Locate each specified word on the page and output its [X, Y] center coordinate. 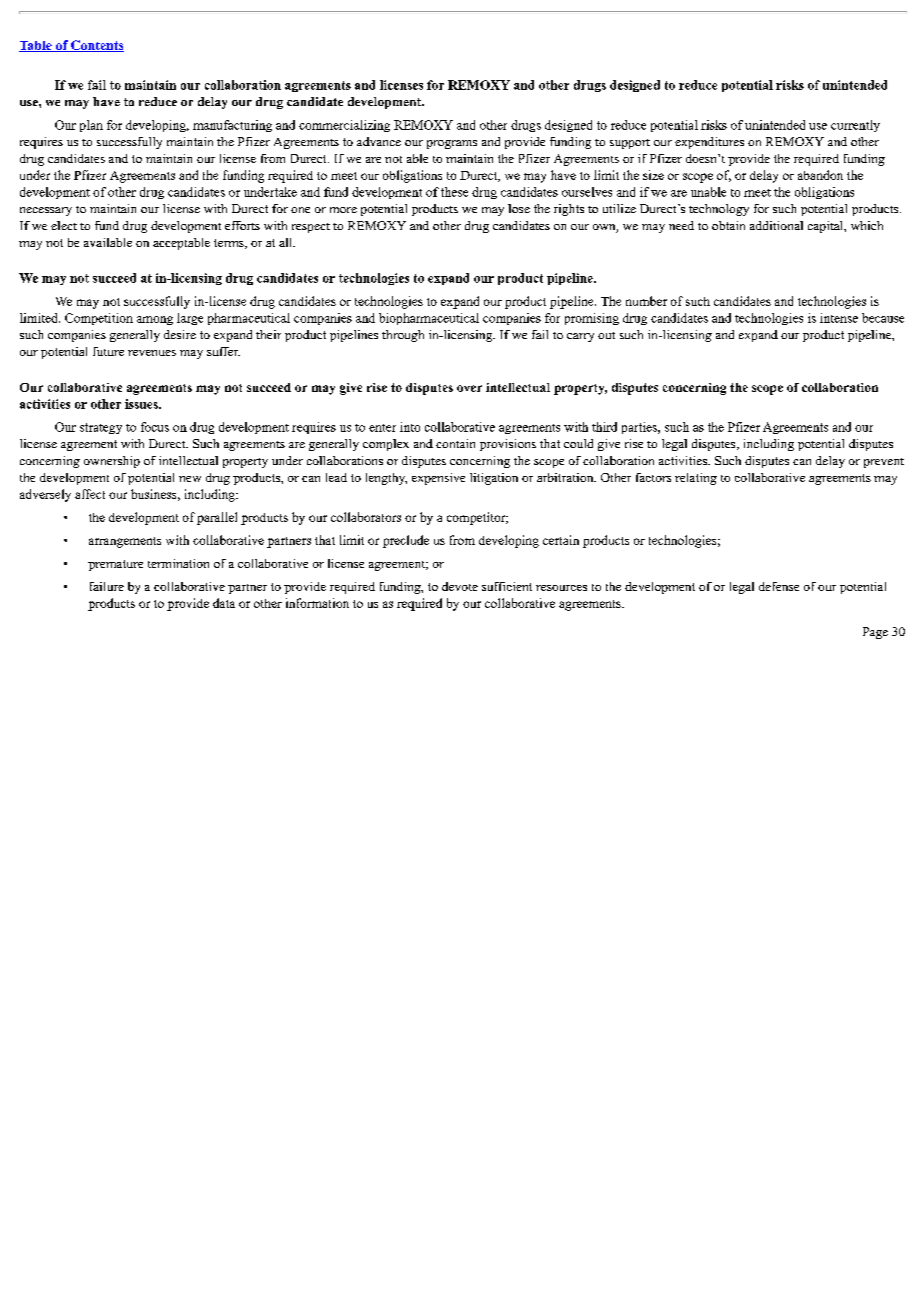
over [469, 388]
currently [855, 126]
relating [696, 479]
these [454, 192]
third [604, 427]
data [224, 603]
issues [142, 404]
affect [90, 494]
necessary [46, 211]
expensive [438, 479]
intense [839, 318]
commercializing [344, 126]
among [155, 320]
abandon [820, 175]
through [403, 336]
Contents [96, 46]
